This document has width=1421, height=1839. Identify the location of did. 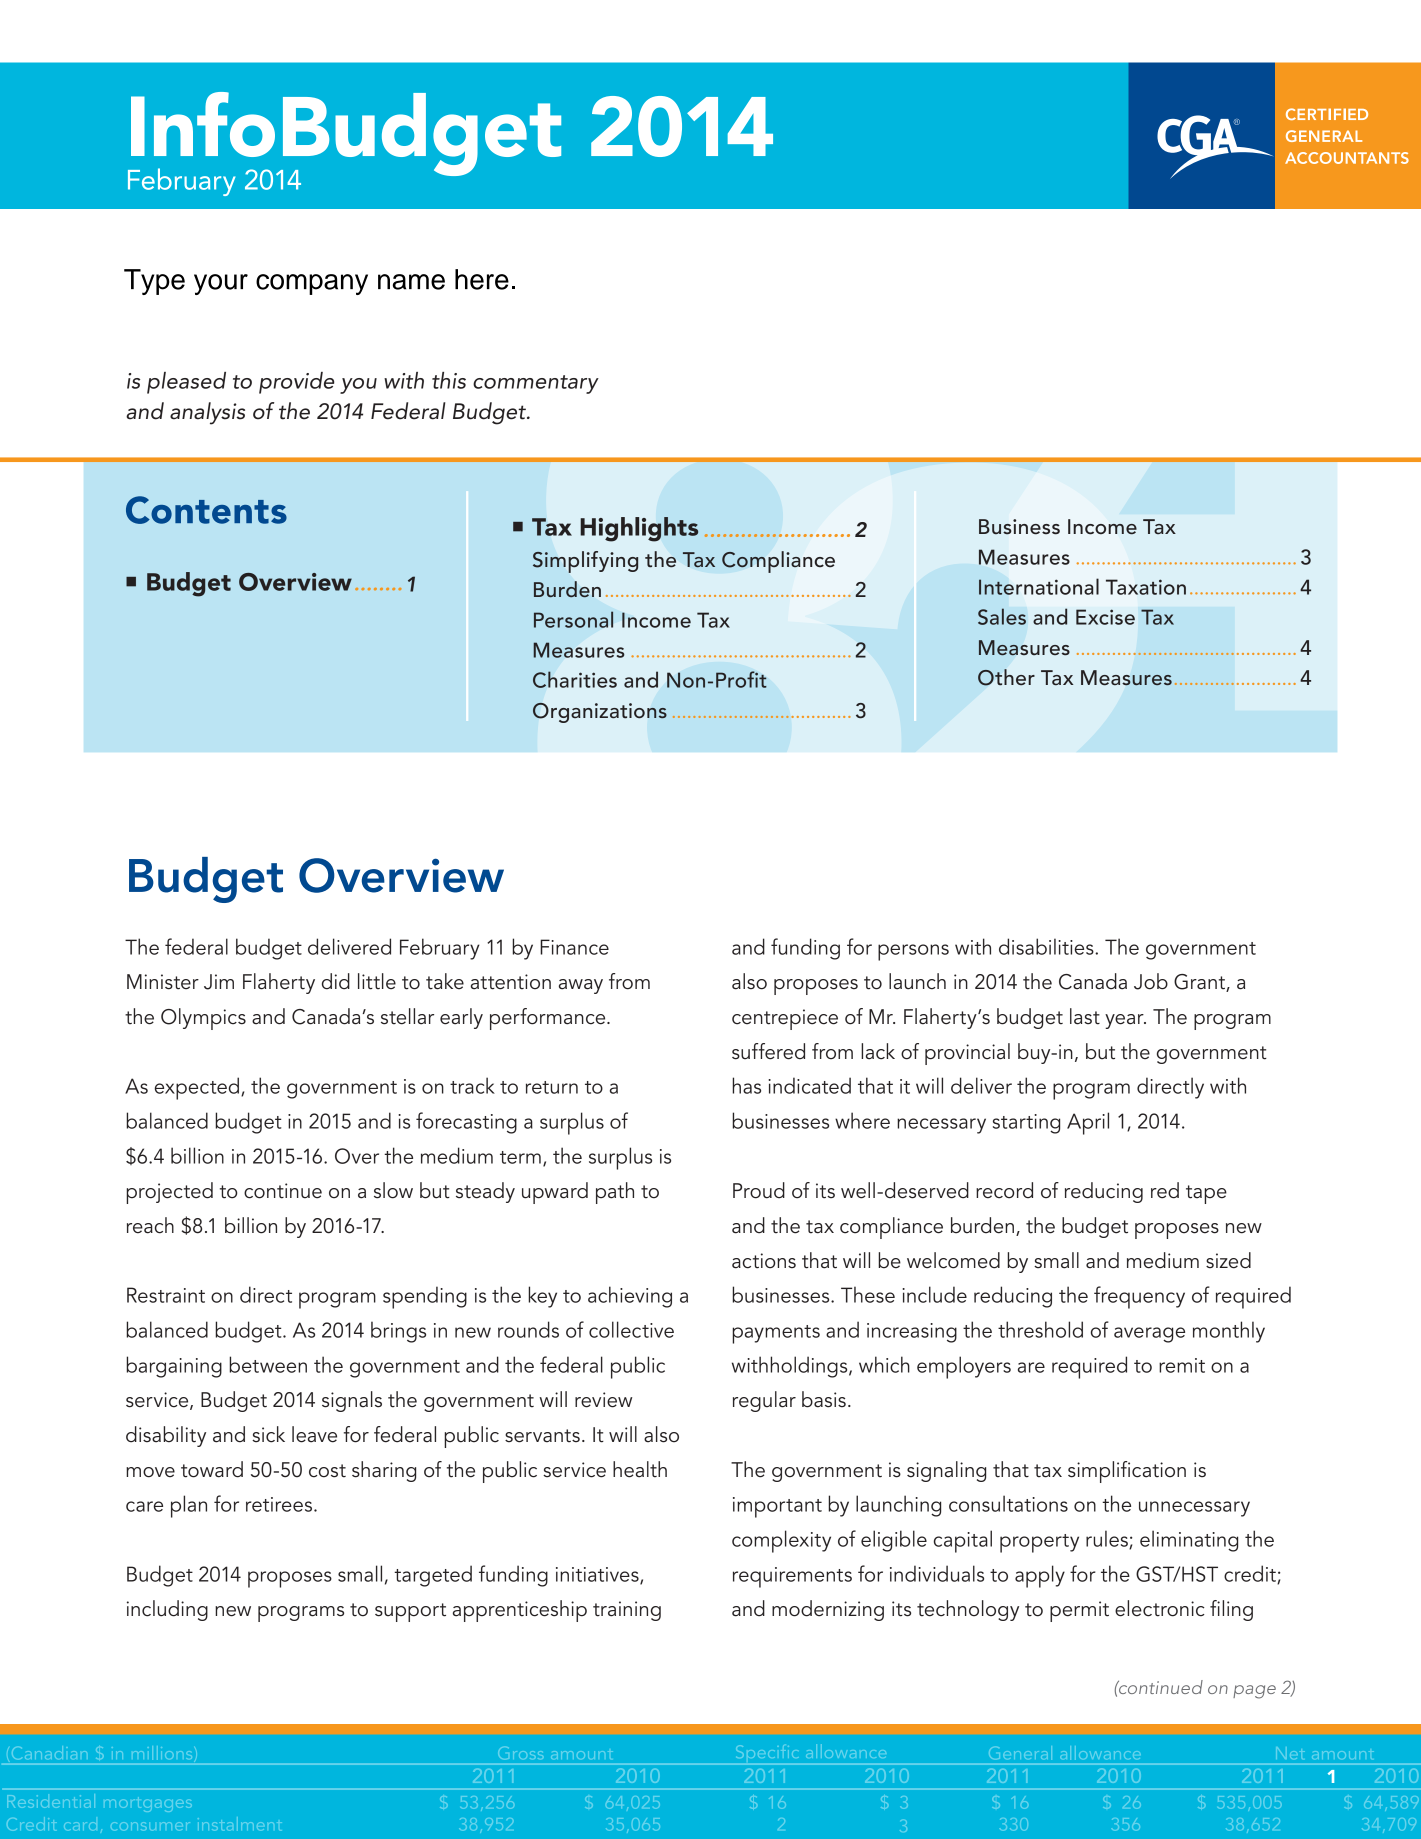
(336, 981).
